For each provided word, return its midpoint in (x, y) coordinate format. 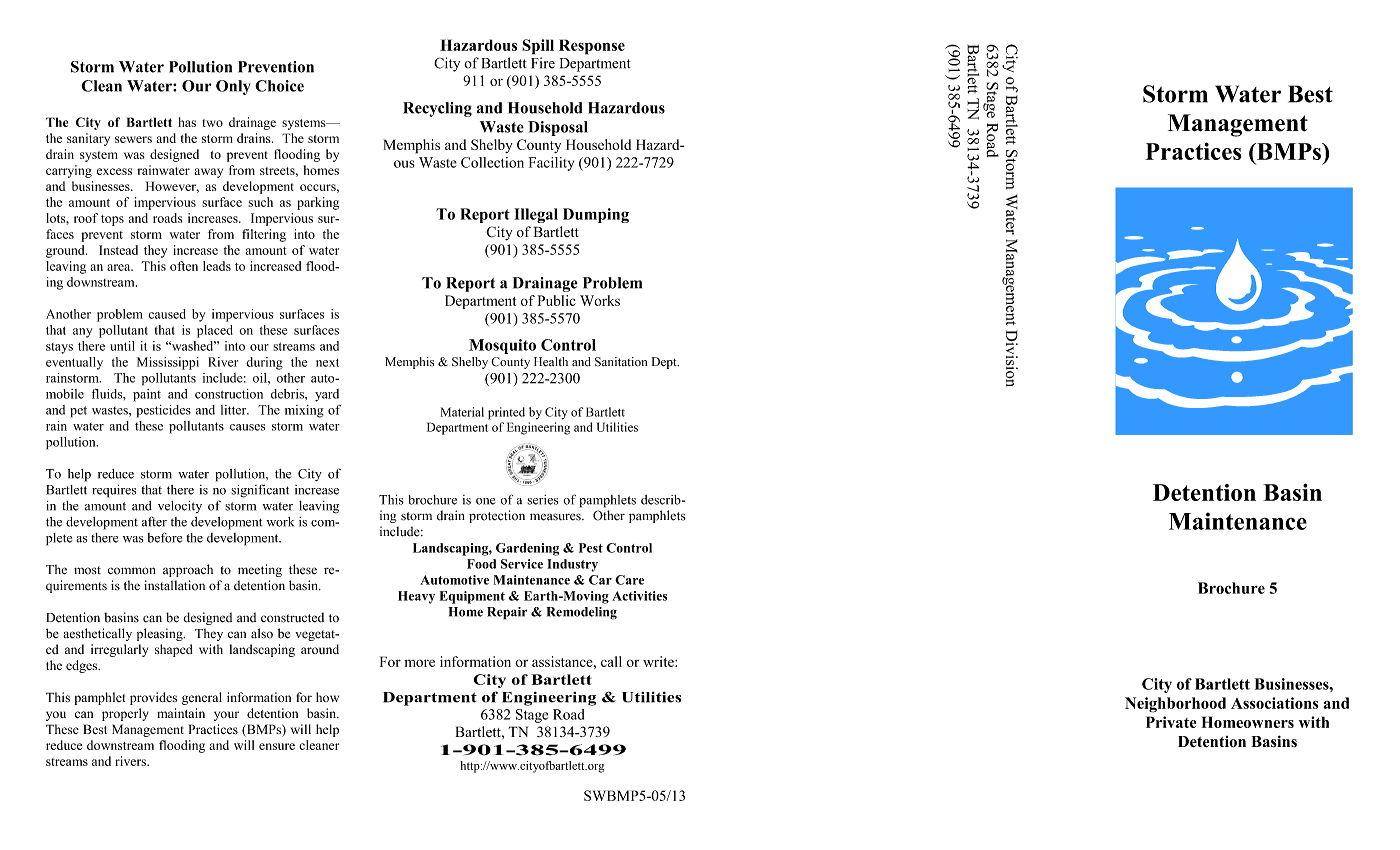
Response (592, 47)
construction (229, 394)
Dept (665, 363)
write (659, 661)
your (226, 716)
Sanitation (621, 362)
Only (233, 87)
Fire (543, 63)
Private (1171, 722)
